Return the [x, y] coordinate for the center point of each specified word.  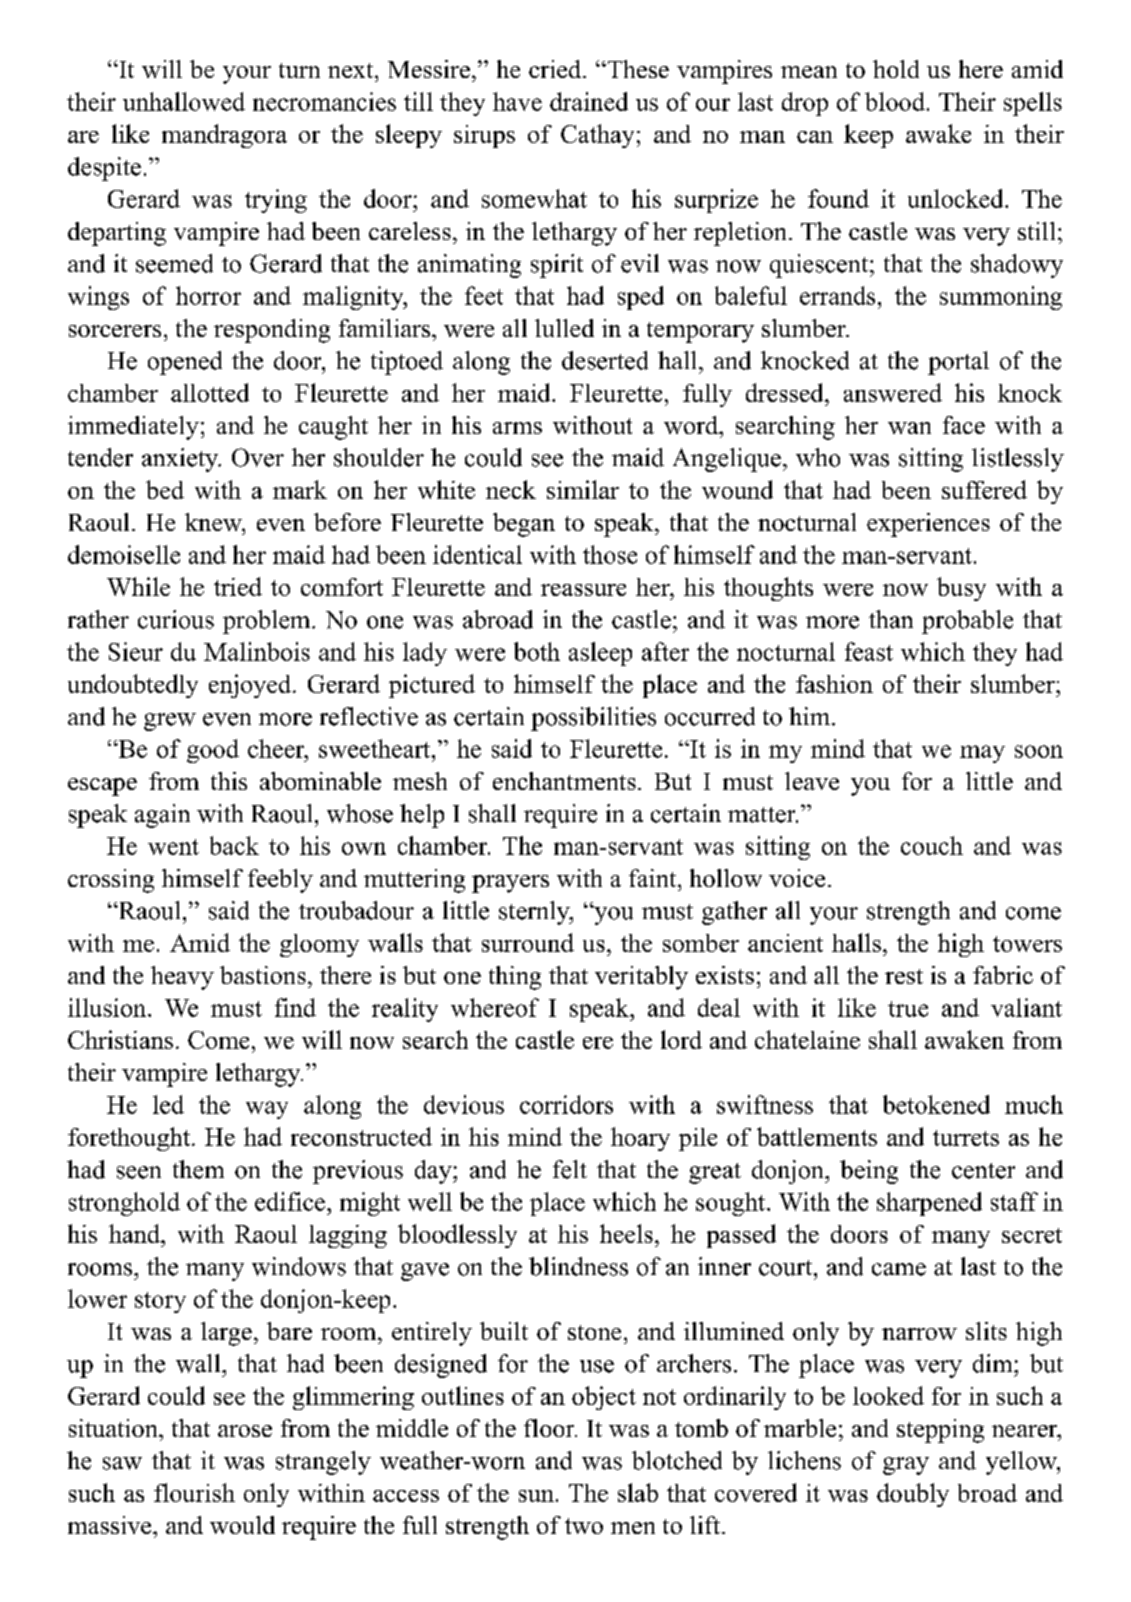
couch [932, 845]
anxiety [181, 460]
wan [909, 428]
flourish [194, 1492]
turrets [966, 1138]
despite [104, 169]
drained [589, 101]
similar [583, 489]
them [198, 1169]
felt [570, 1169]
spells [1033, 104]
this [229, 781]
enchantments [564, 781]
